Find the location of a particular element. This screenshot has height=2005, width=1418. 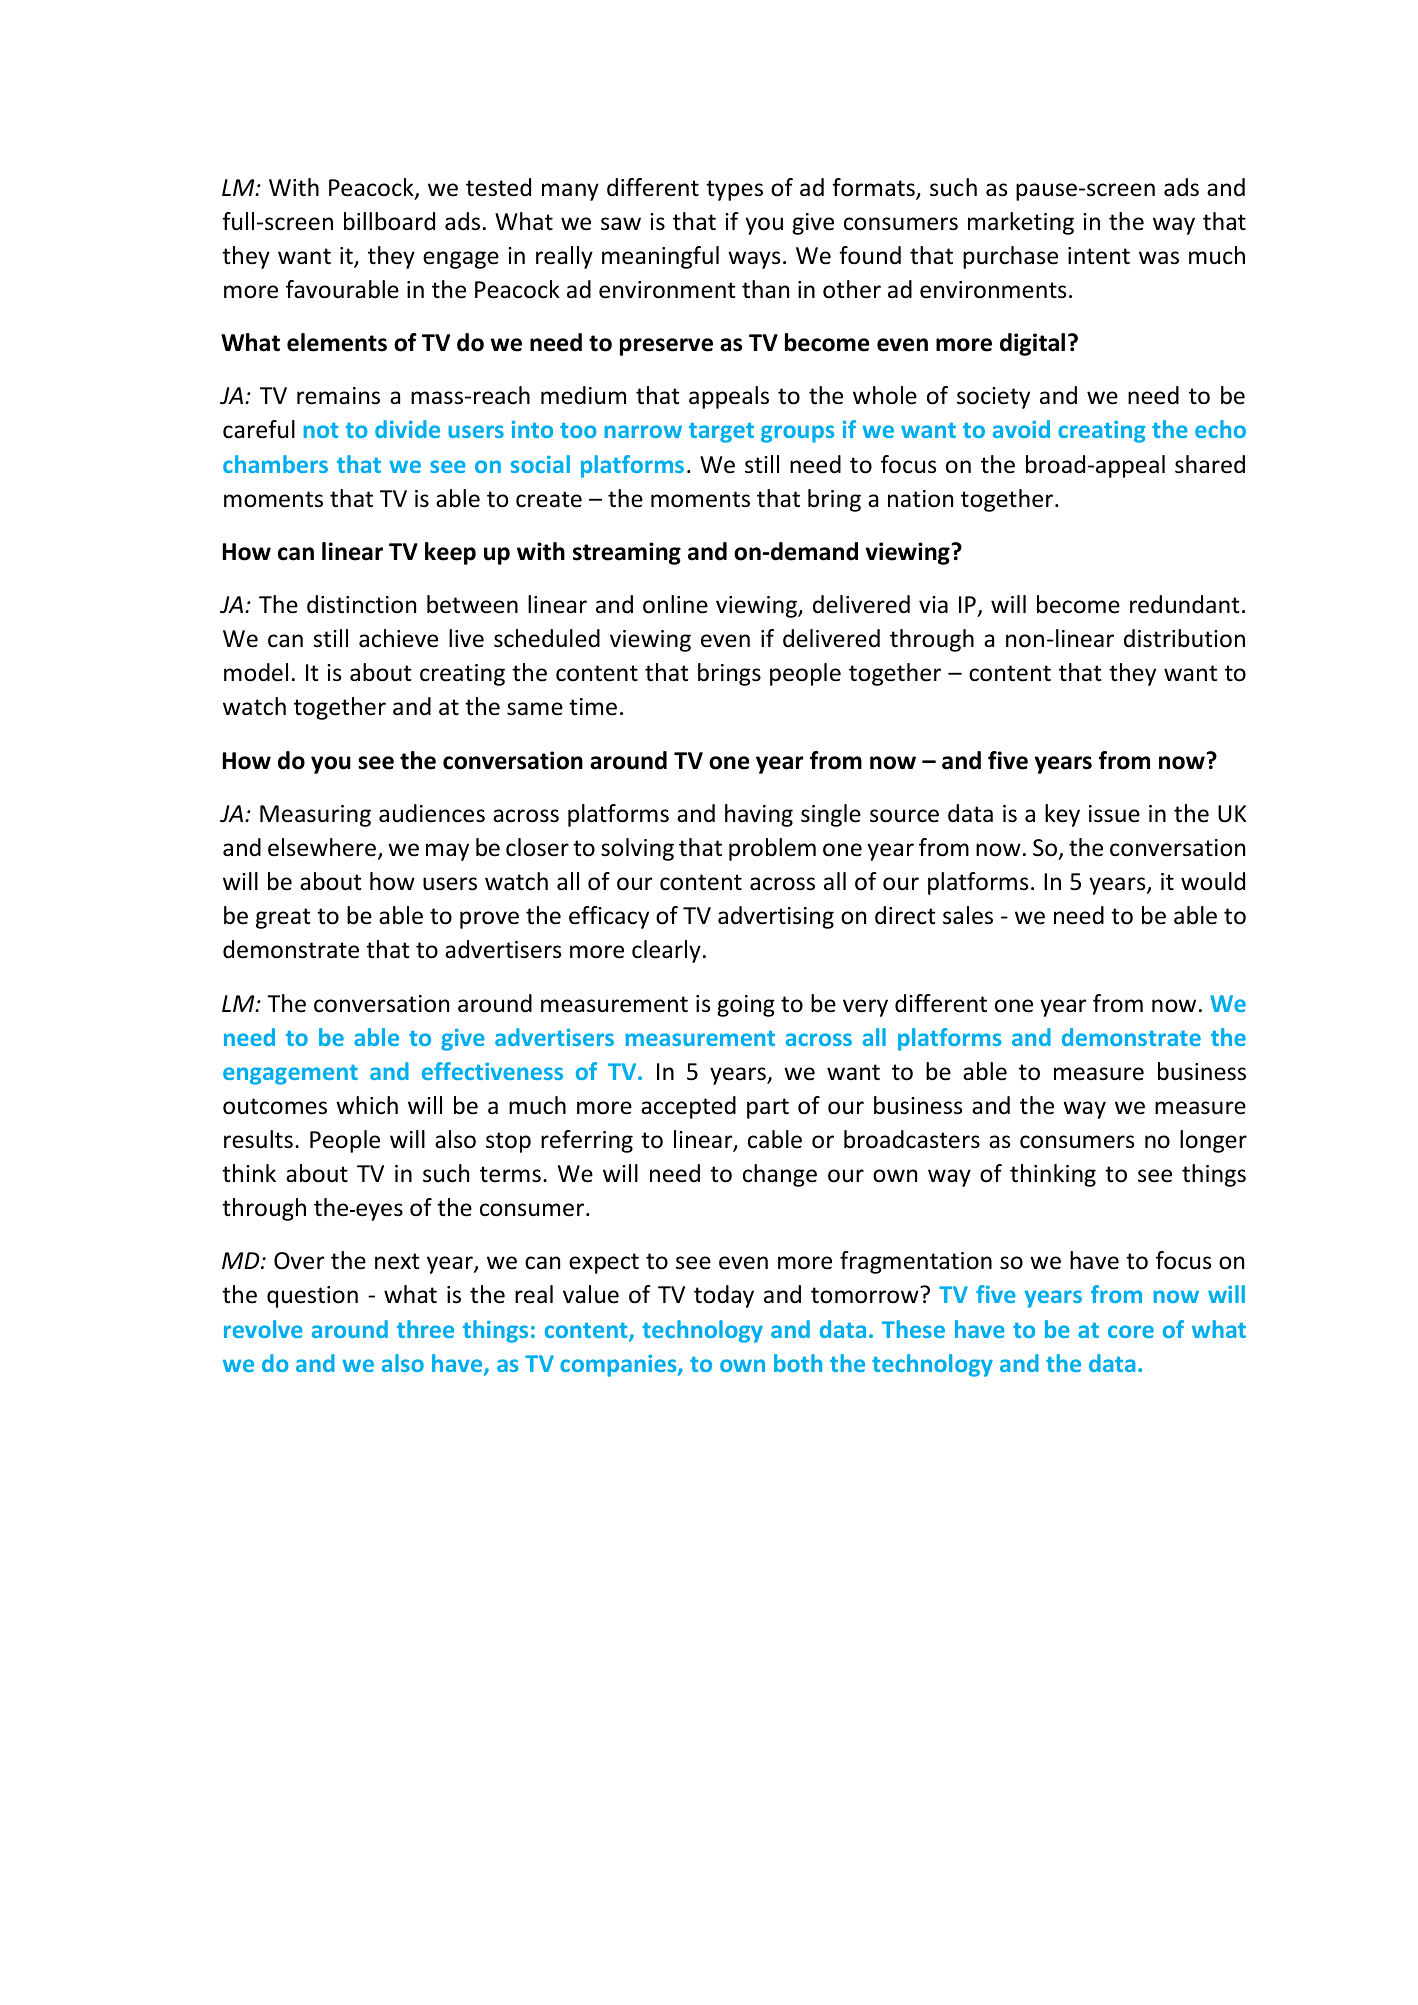

going is located at coordinates (746, 1006).
